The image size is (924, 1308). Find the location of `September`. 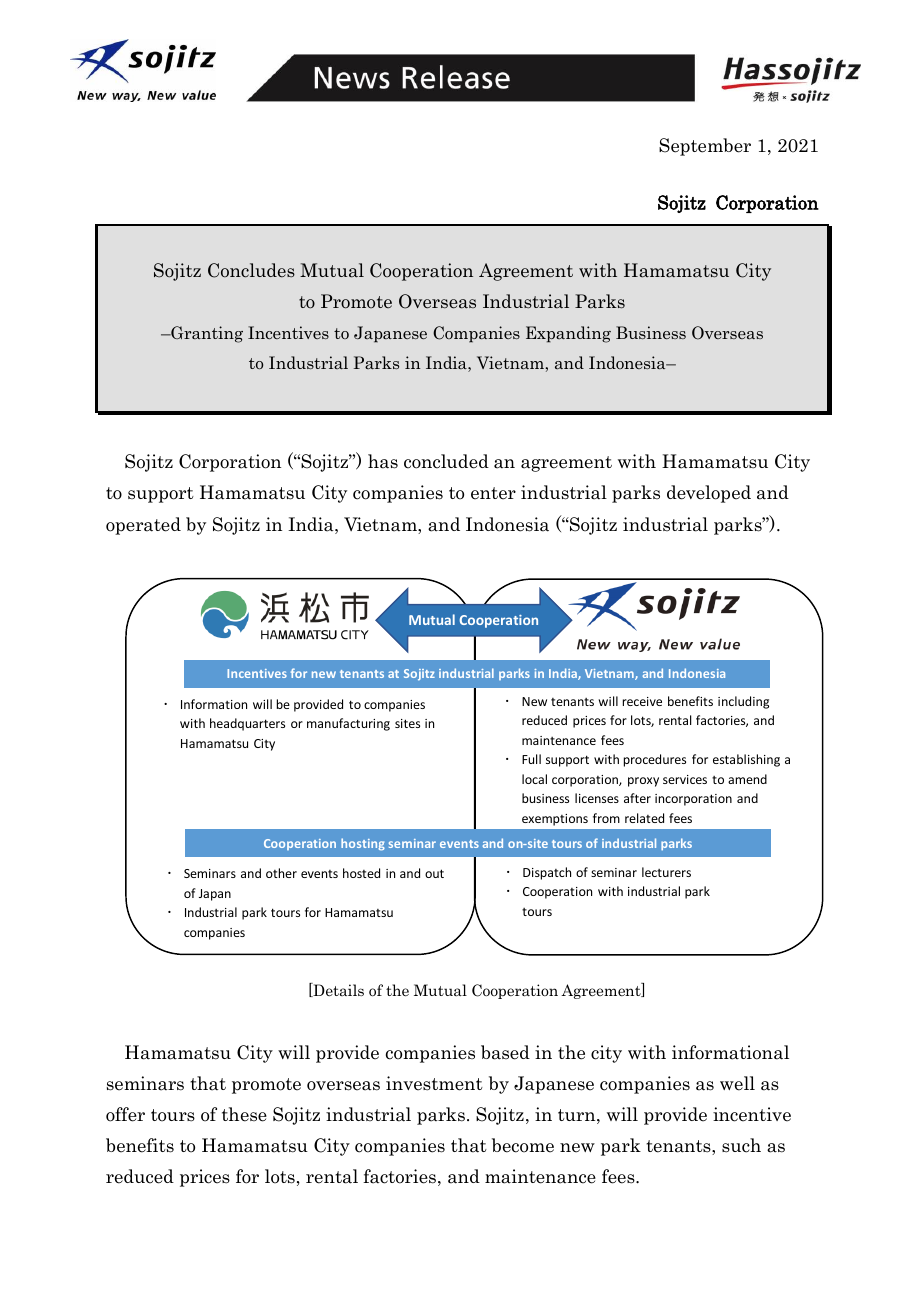

September is located at coordinates (705, 147).
